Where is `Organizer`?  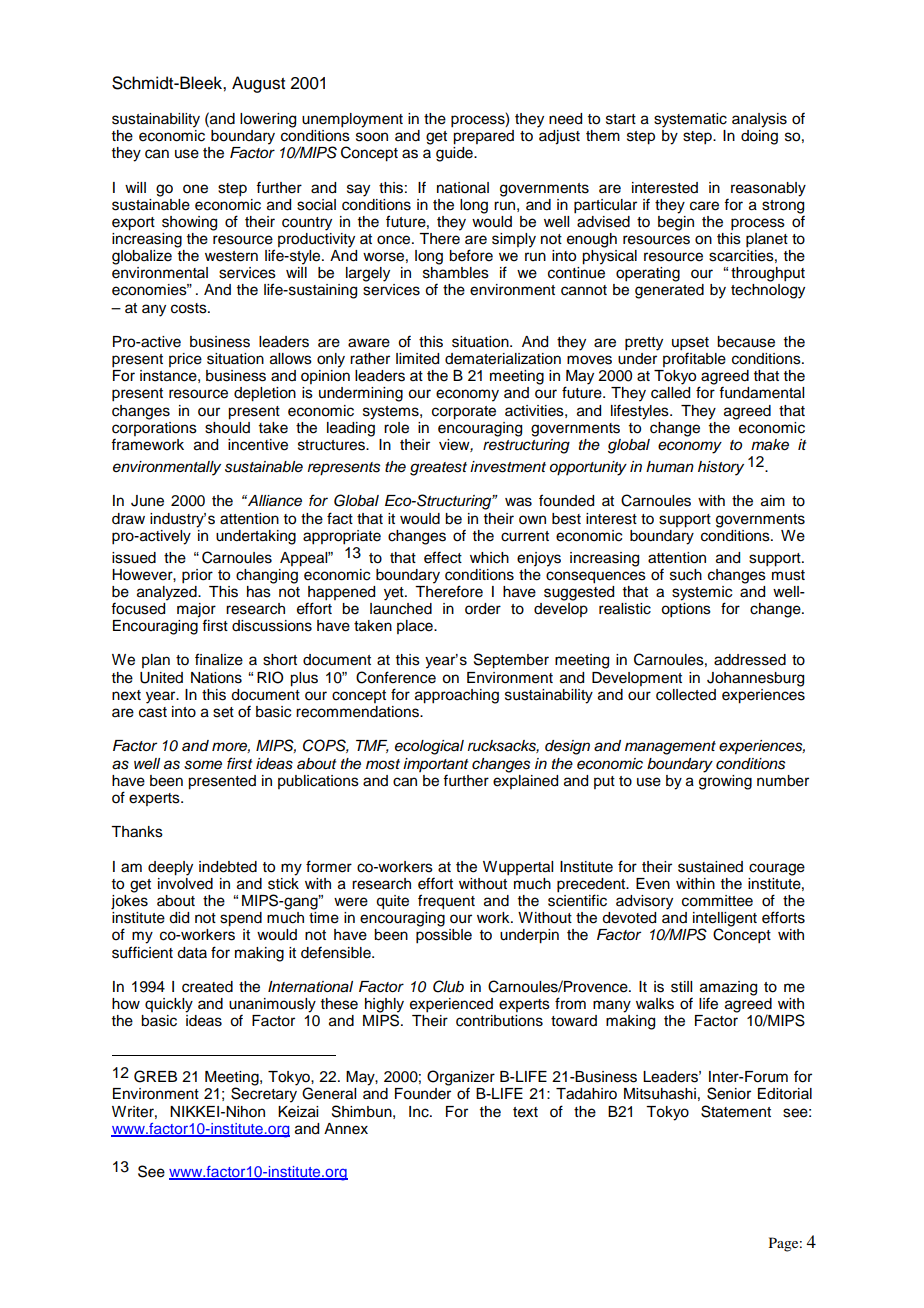 Organizer is located at coordinates (461, 1079).
